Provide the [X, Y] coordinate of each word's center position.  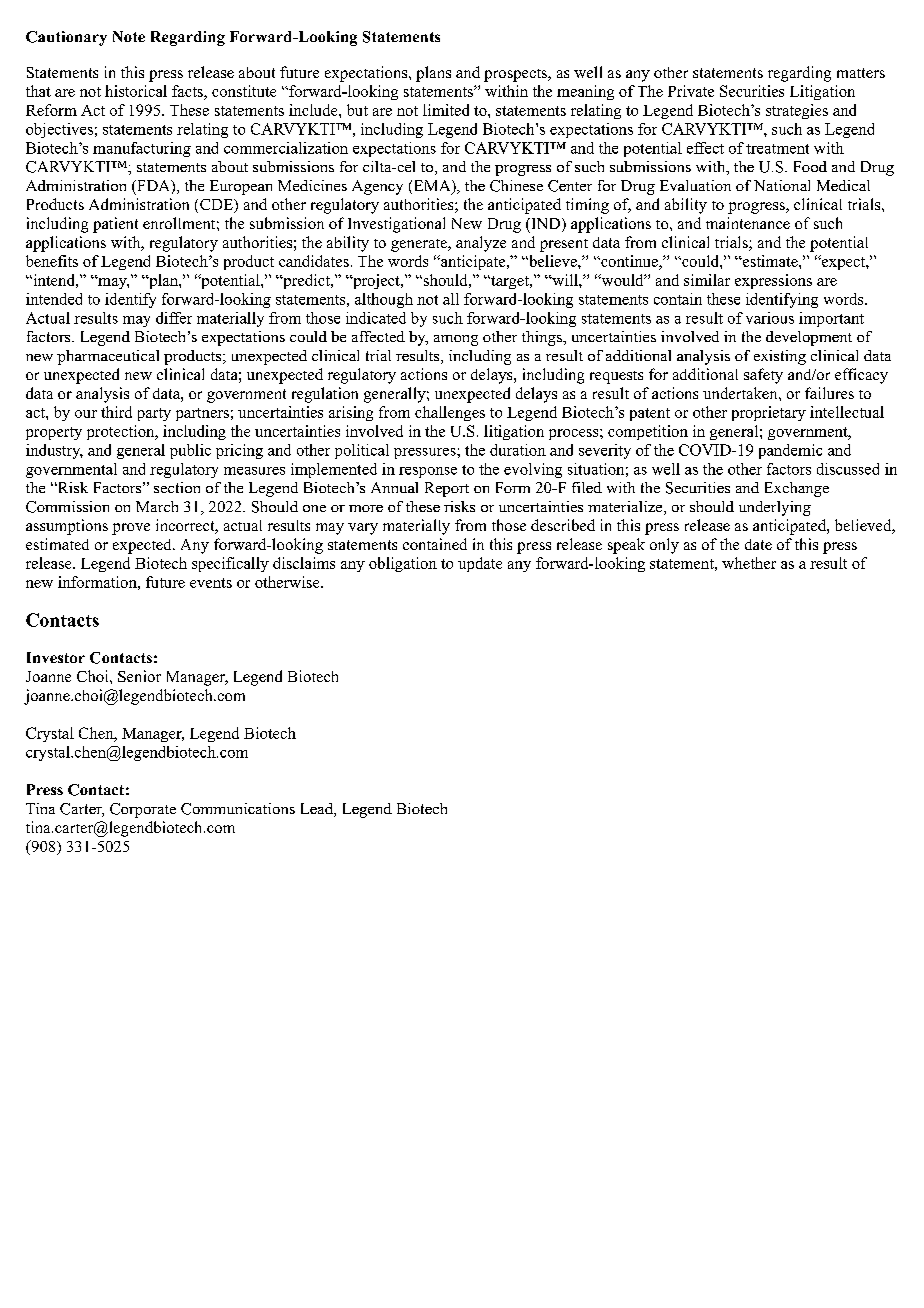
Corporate [143, 810]
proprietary [769, 413]
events [211, 583]
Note [129, 36]
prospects [516, 75]
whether [749, 563]
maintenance [748, 223]
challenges [450, 413]
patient [115, 225]
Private [691, 91]
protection [122, 432]
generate [420, 245]
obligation [403, 564]
